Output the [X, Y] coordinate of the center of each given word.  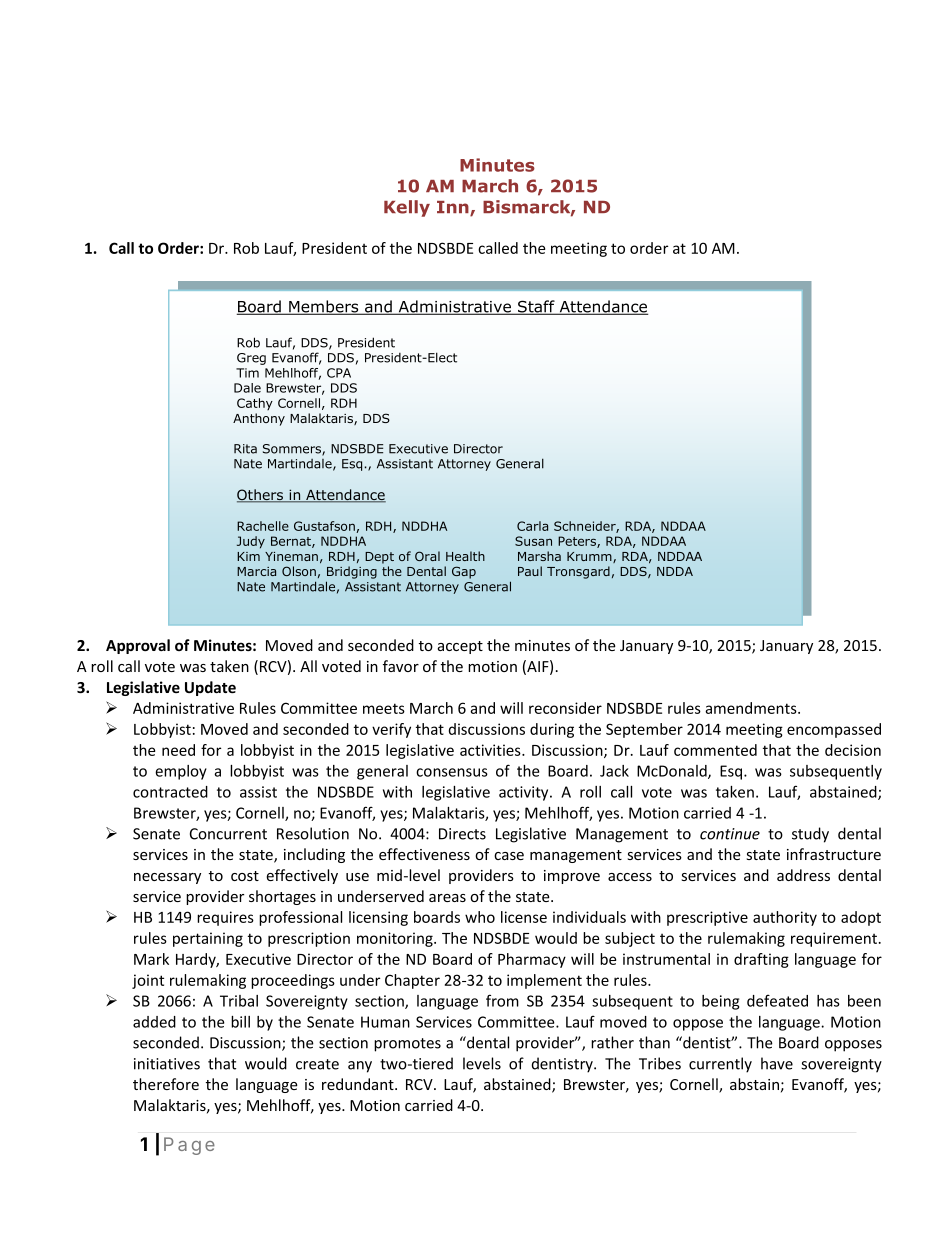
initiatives [167, 1064]
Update [210, 688]
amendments [752, 708]
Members [324, 307]
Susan [533, 541]
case [509, 856]
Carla [532, 526]
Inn [454, 208]
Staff [536, 307]
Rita [245, 449]
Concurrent [228, 834]
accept [460, 647]
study [810, 835]
